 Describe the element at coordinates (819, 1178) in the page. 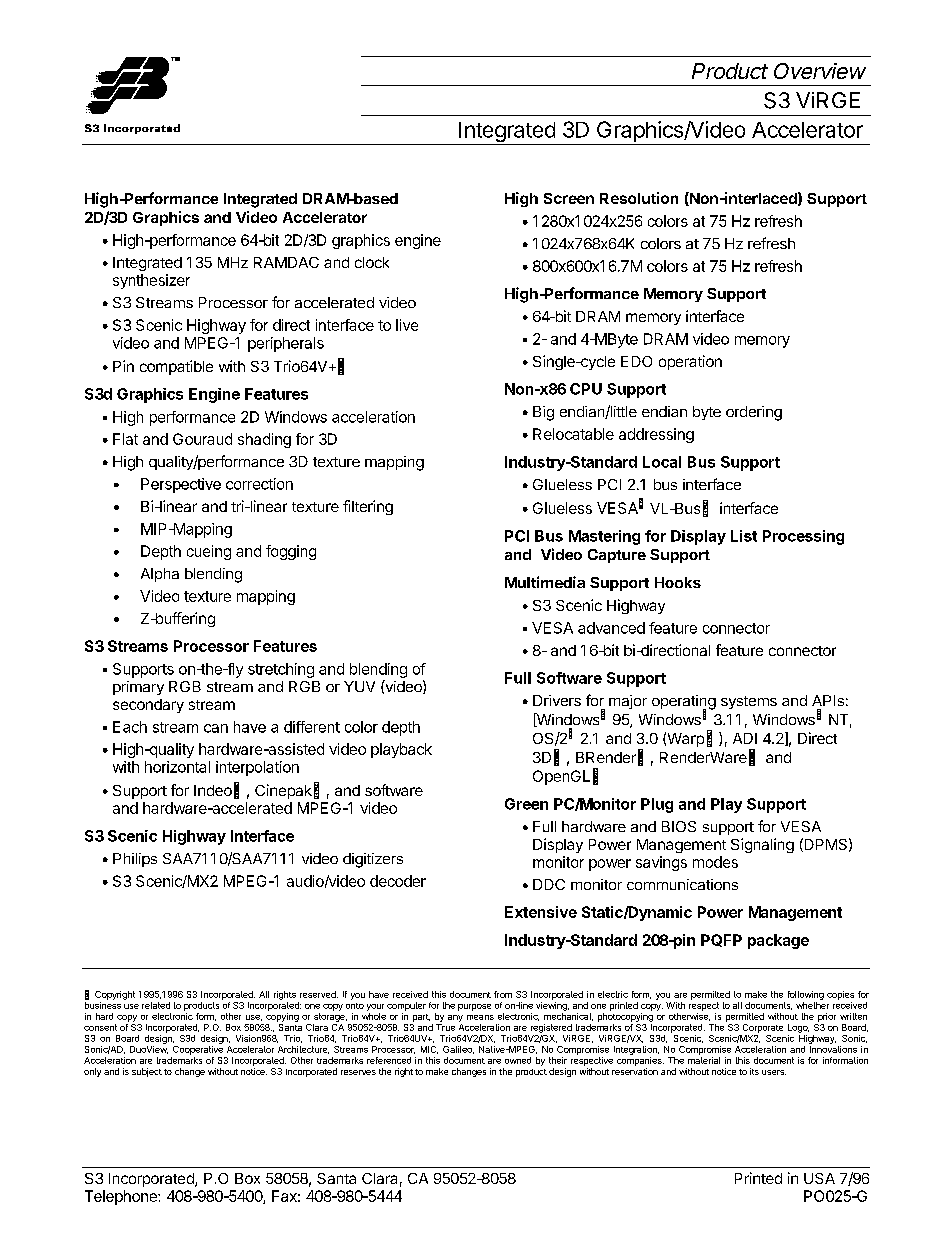

I see `USA` at that location.
